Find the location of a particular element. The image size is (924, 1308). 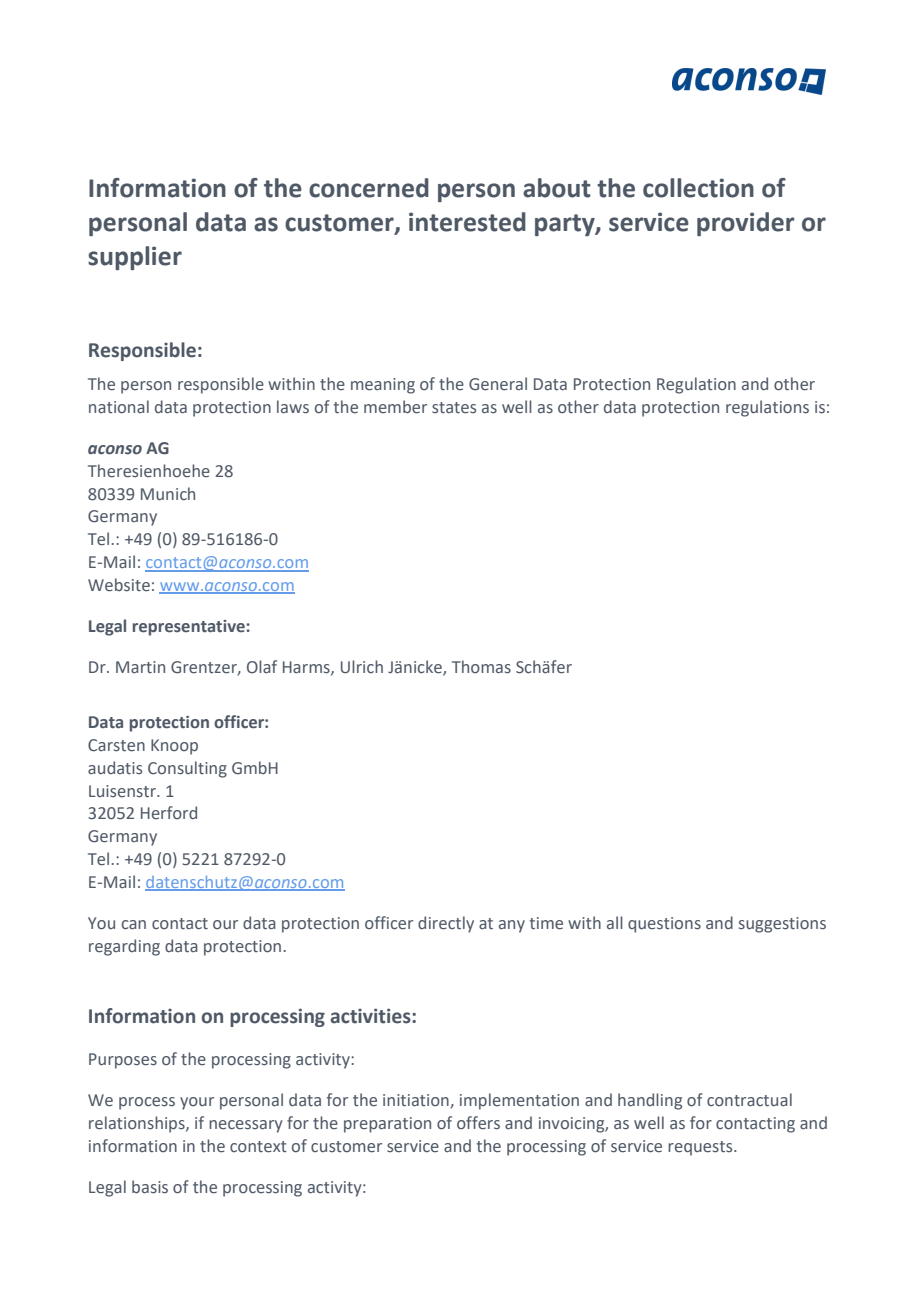

collection is located at coordinates (698, 188).
